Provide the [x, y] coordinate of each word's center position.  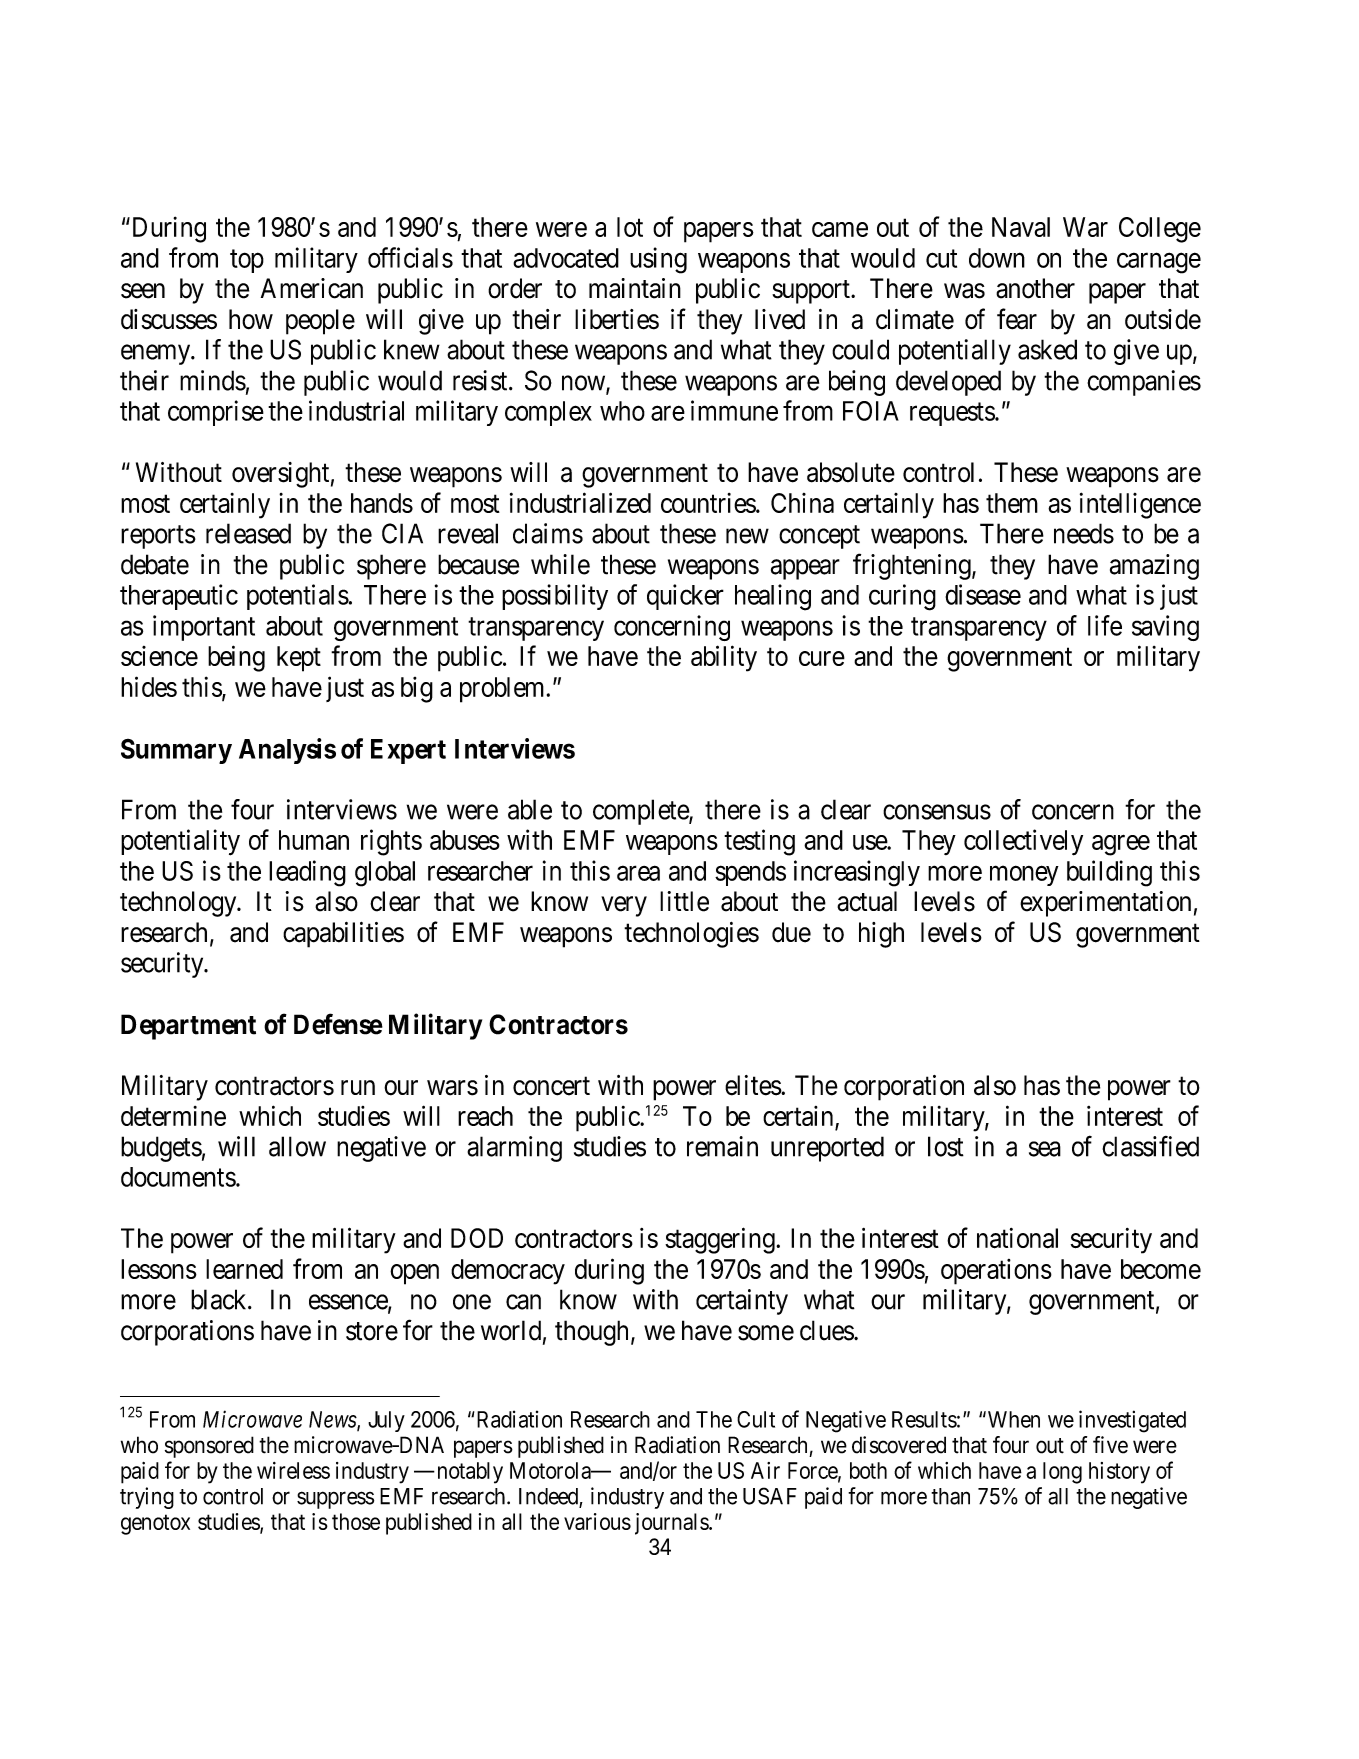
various [597, 1521]
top [247, 261]
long [1062, 1473]
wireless [293, 1470]
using [658, 260]
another [1035, 288]
